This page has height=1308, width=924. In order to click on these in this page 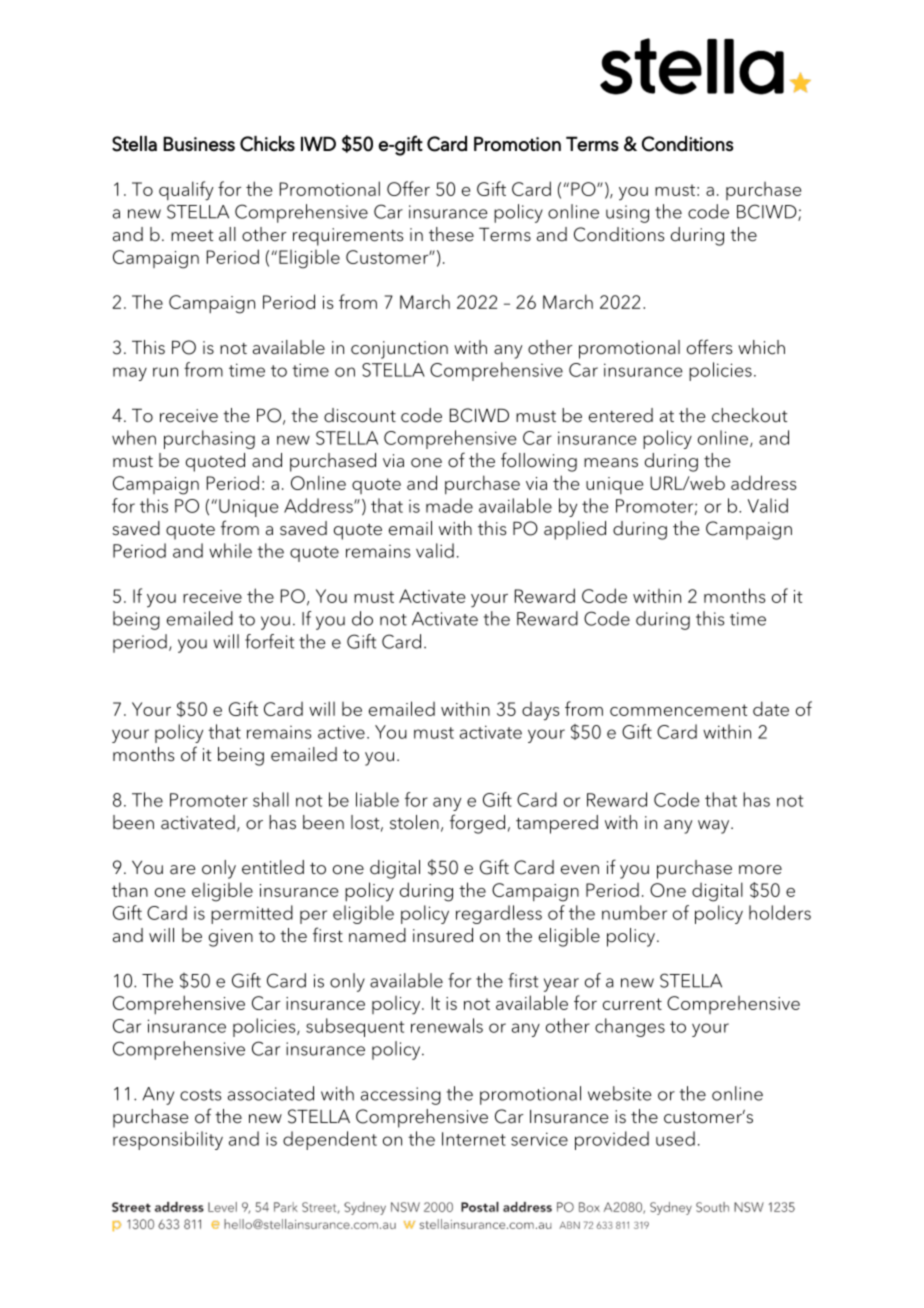, I will do `click(451, 234)`.
